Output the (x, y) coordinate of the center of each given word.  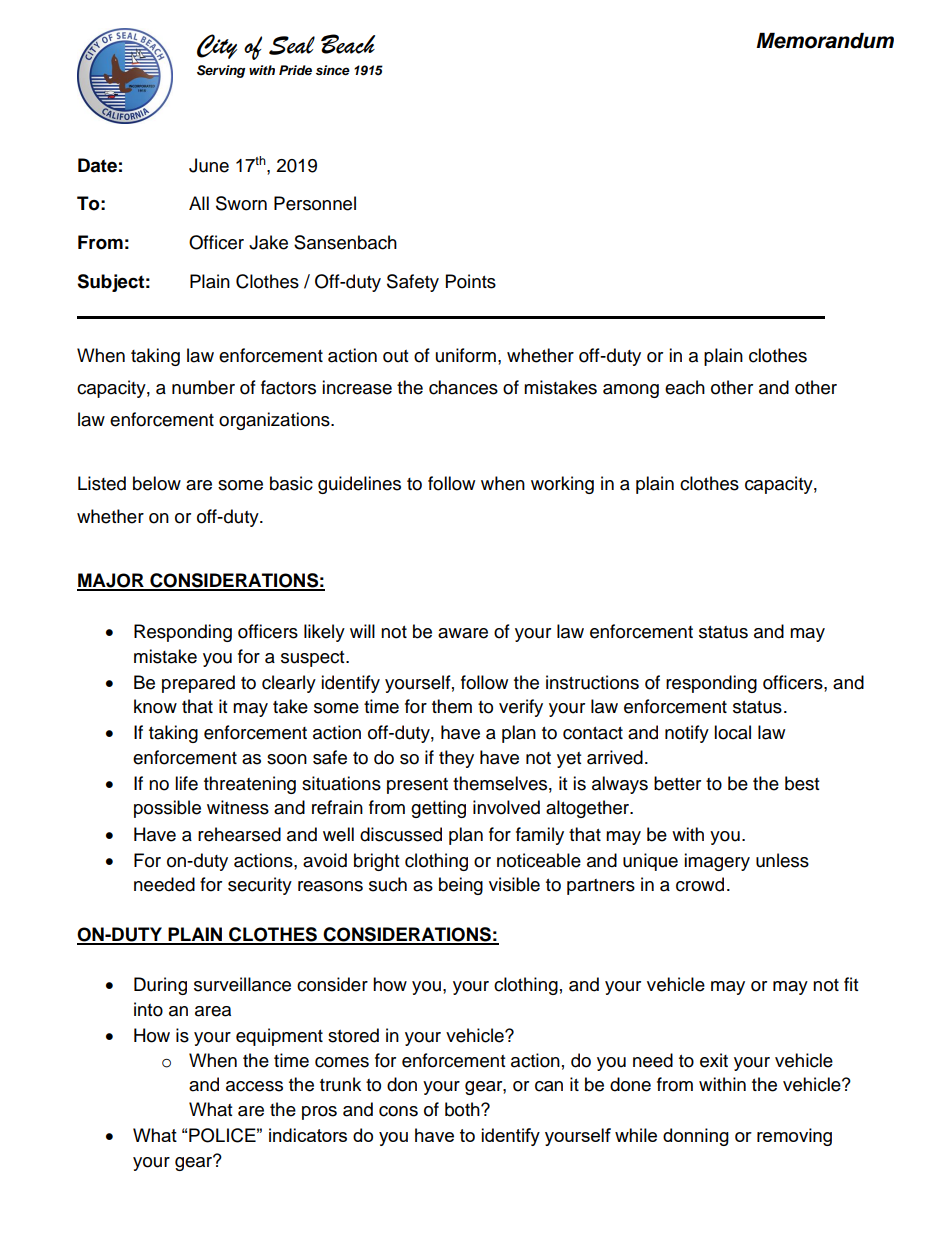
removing (794, 1137)
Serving (221, 71)
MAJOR (111, 581)
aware (463, 633)
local (732, 732)
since (333, 70)
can (549, 1086)
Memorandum (825, 41)
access (254, 1086)
